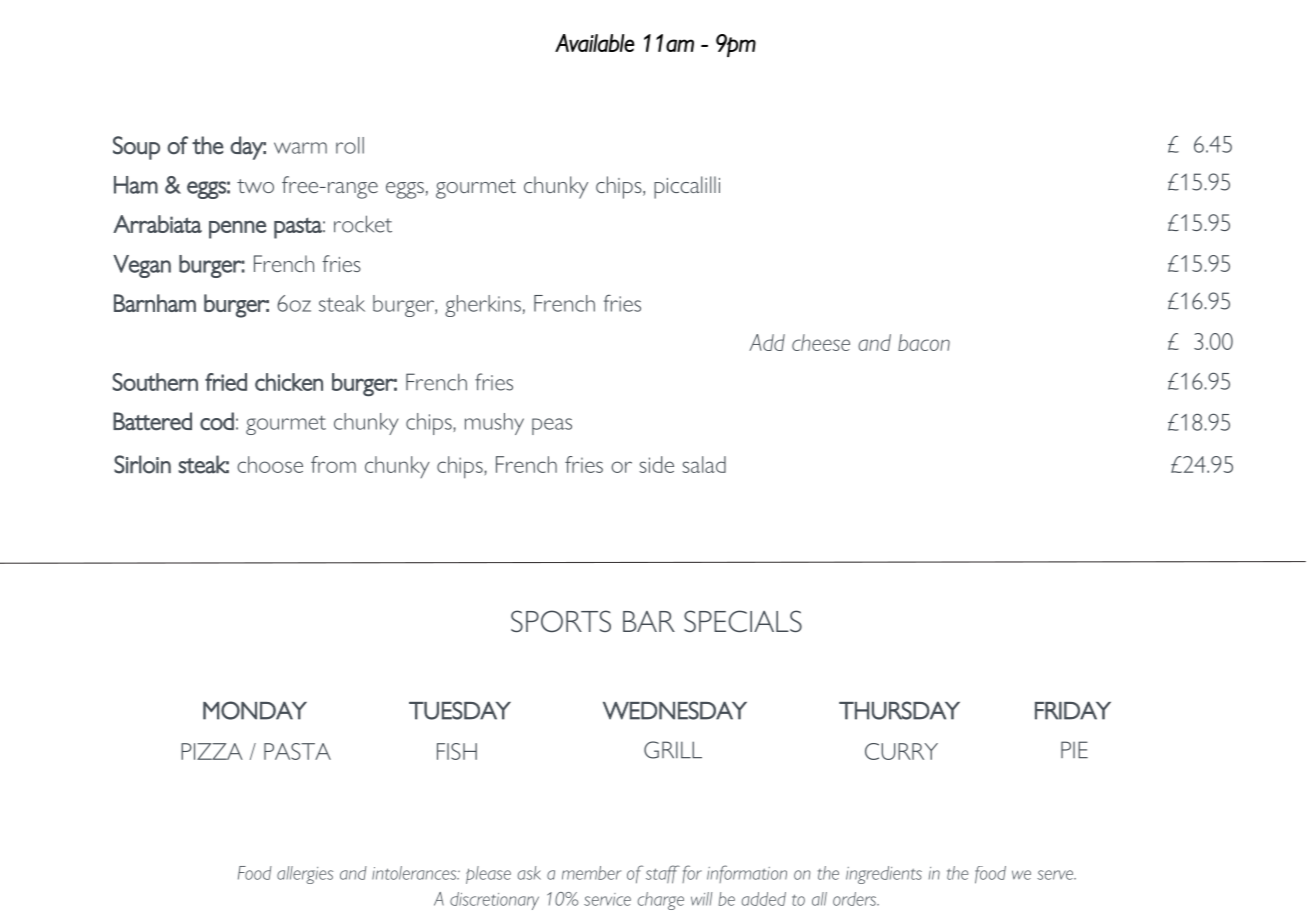  Describe the element at coordinates (305, 875) in the document. I see `allergies` at that location.
